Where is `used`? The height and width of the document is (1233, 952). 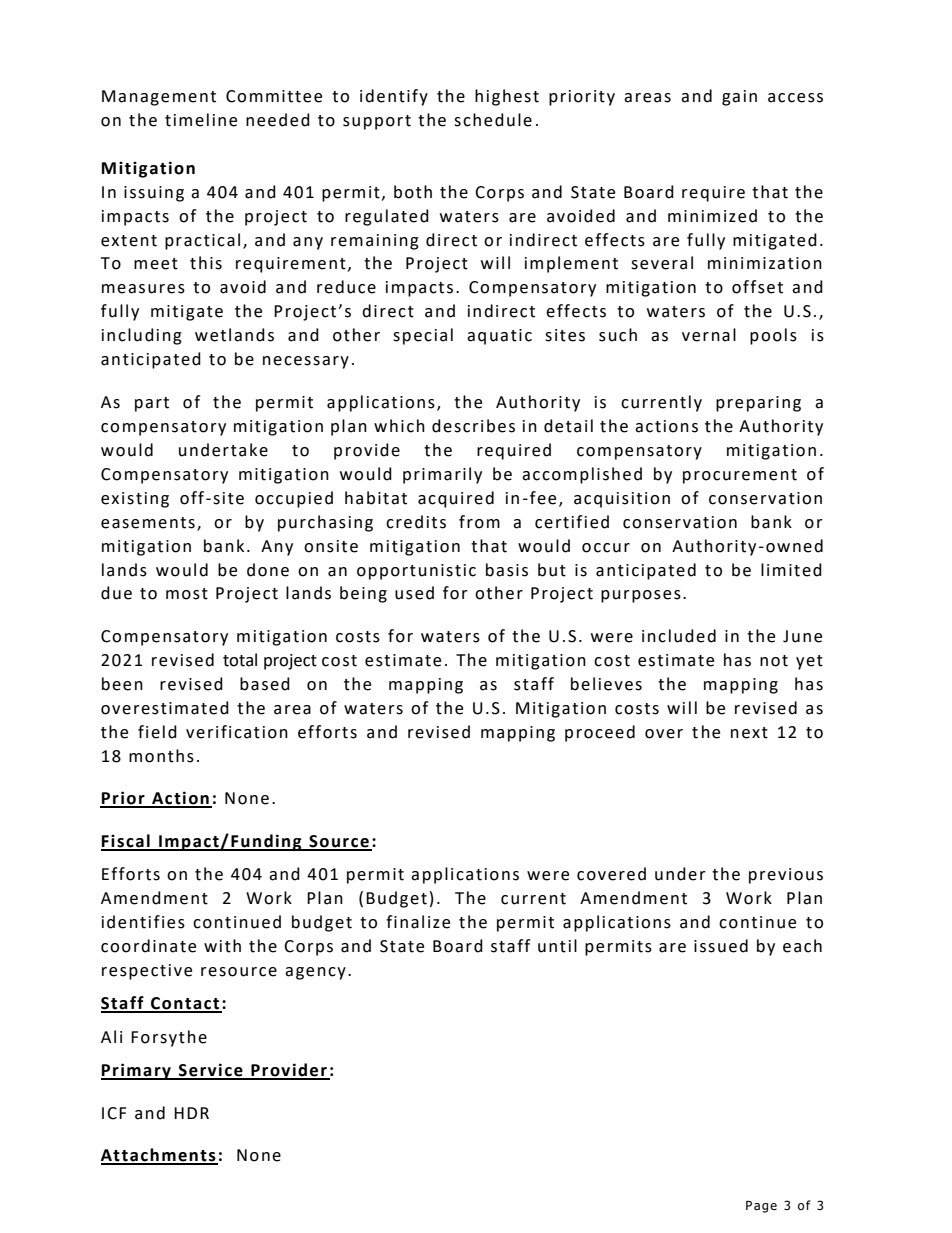
used is located at coordinates (414, 593).
